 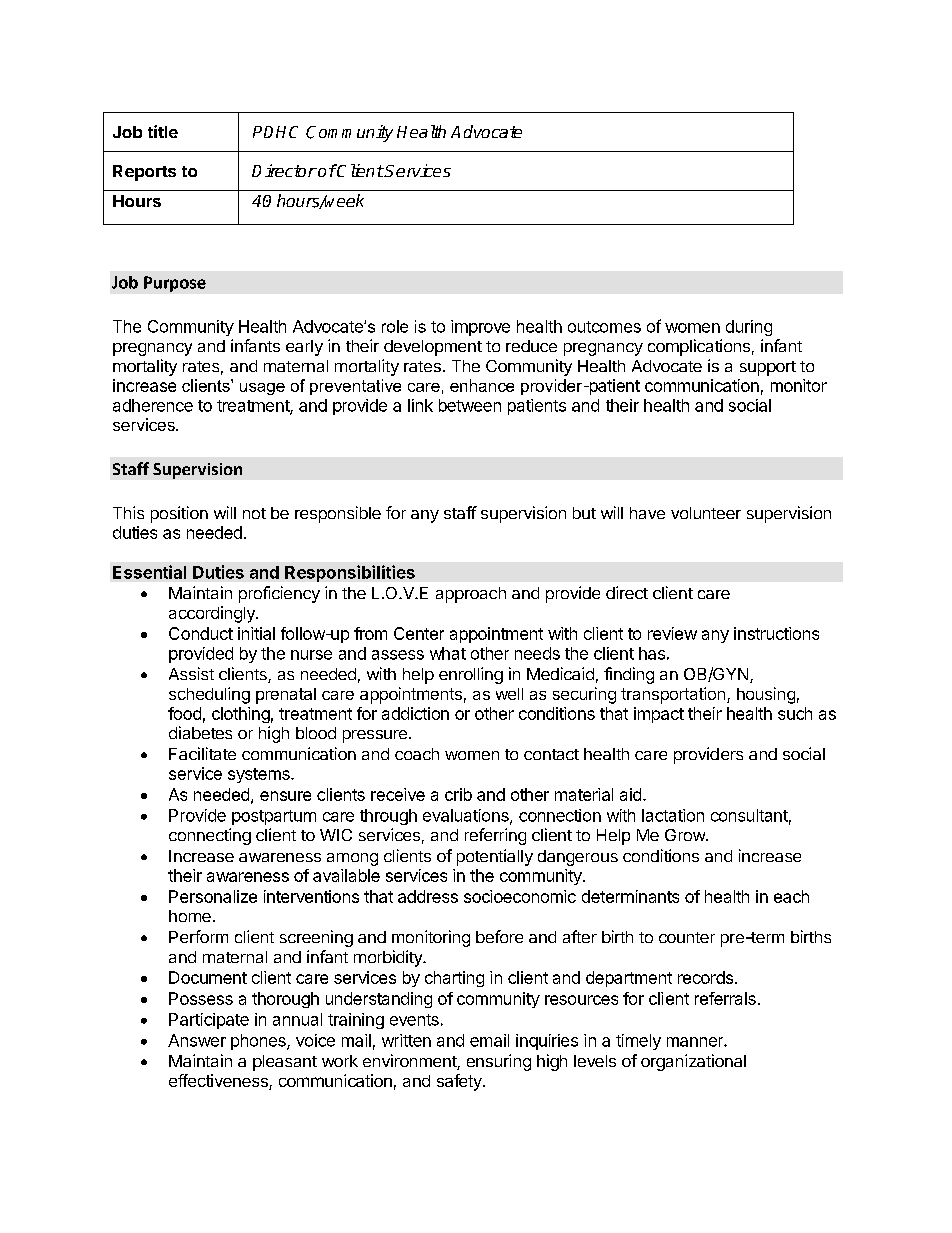 I want to click on during, so click(x=749, y=328).
